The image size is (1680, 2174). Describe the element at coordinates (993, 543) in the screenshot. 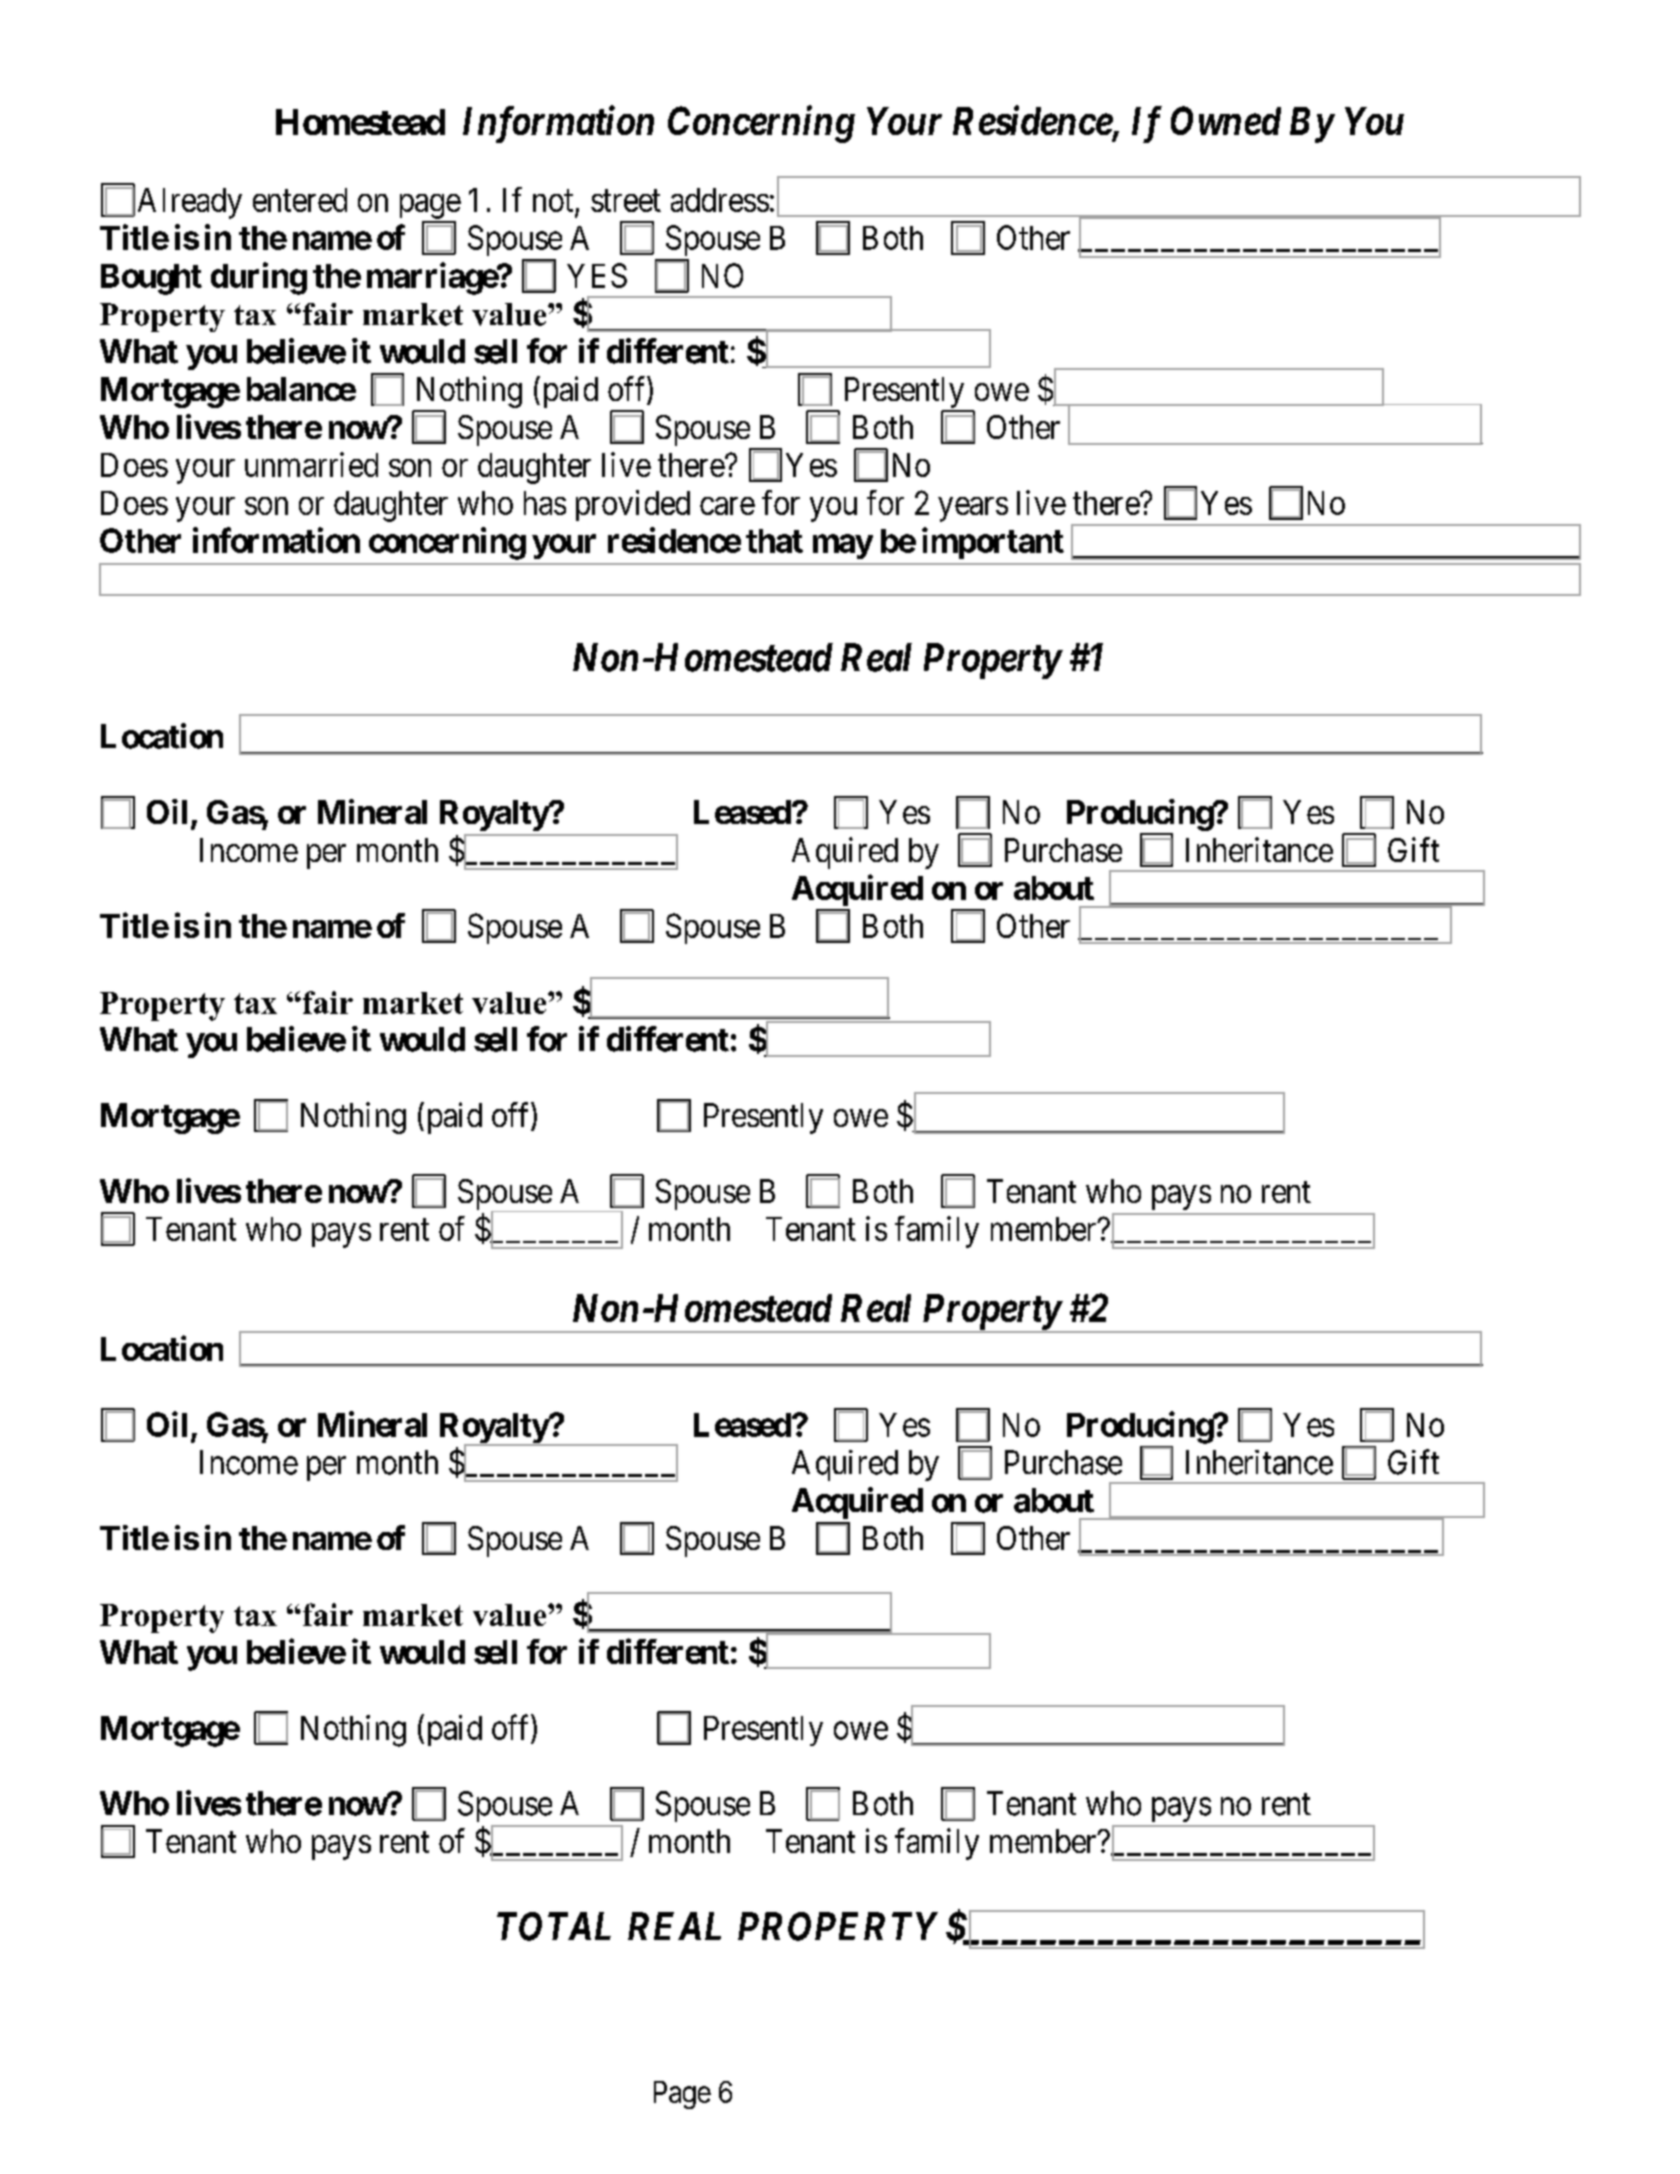

I see `important` at that location.
